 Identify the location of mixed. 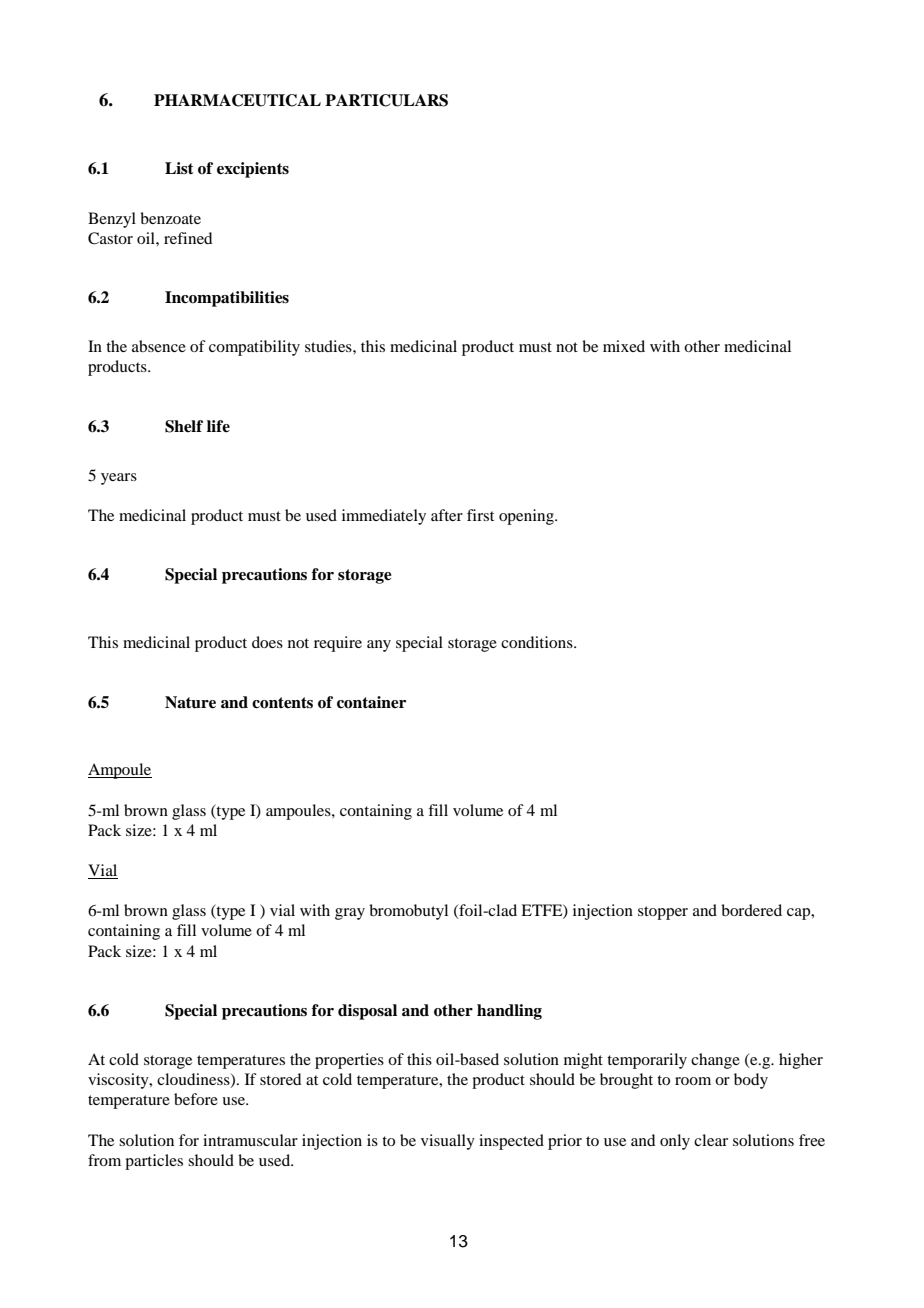
(624, 346).
